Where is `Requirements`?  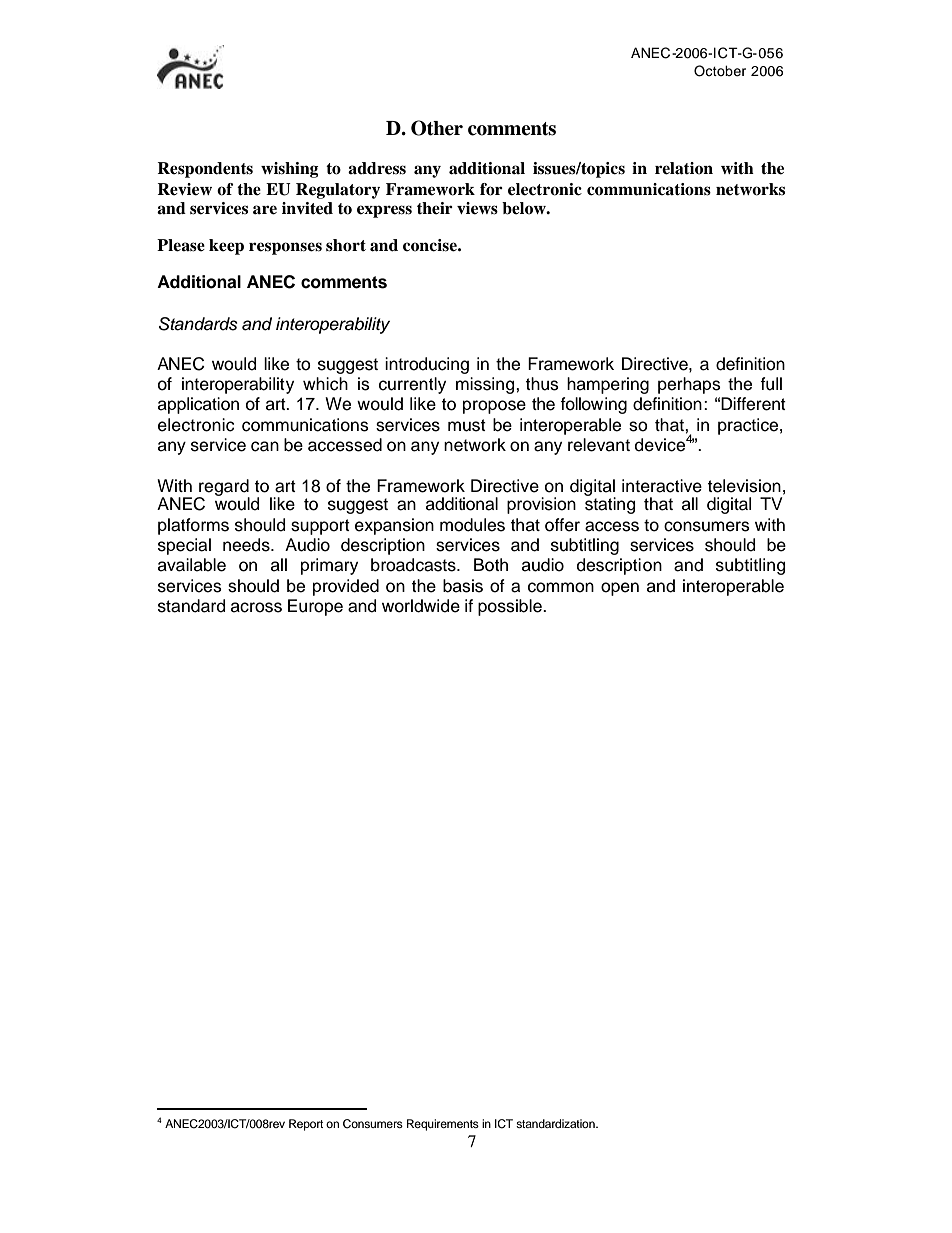 Requirements is located at coordinates (443, 1125).
